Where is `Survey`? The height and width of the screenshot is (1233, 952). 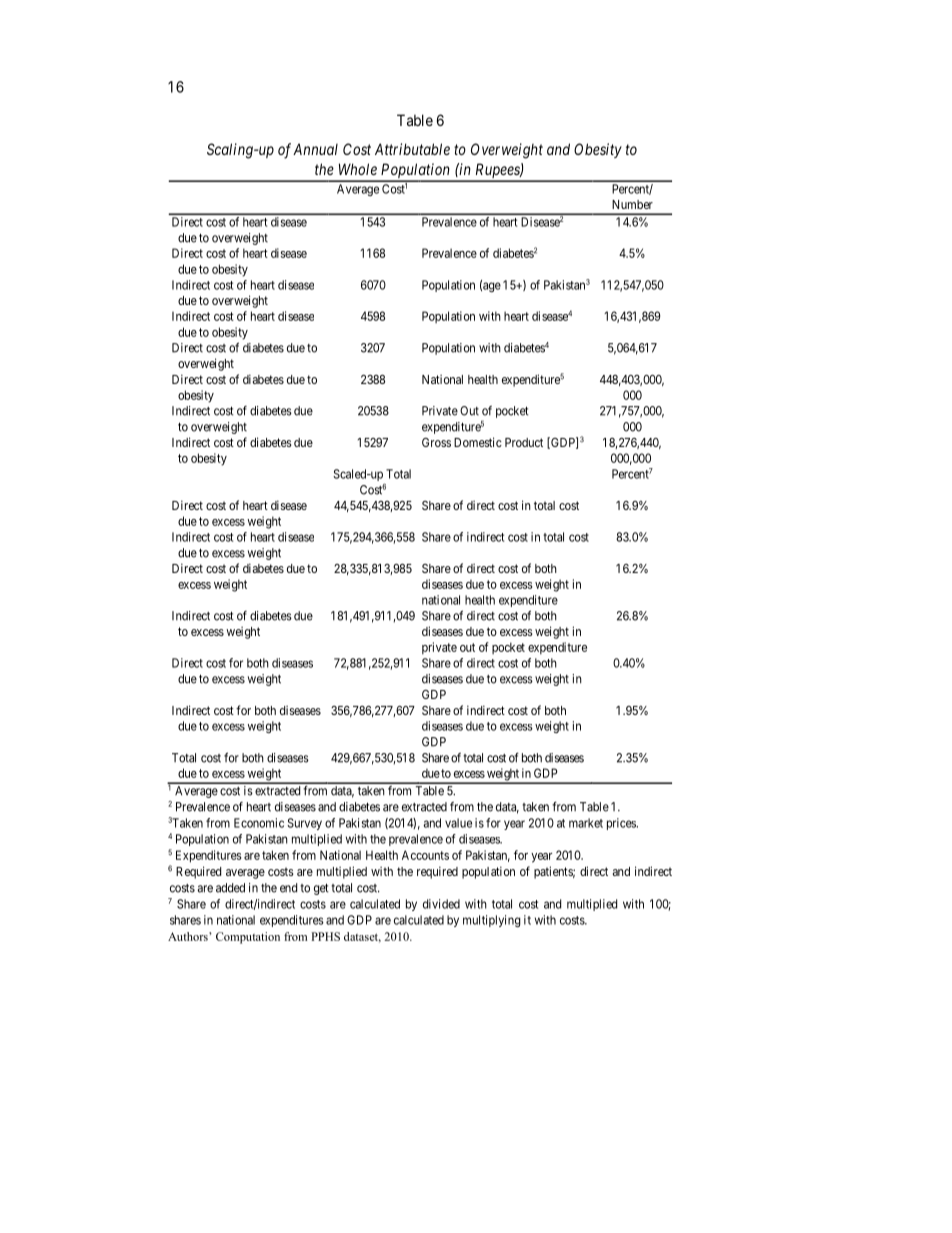
Survey is located at coordinates (304, 824).
